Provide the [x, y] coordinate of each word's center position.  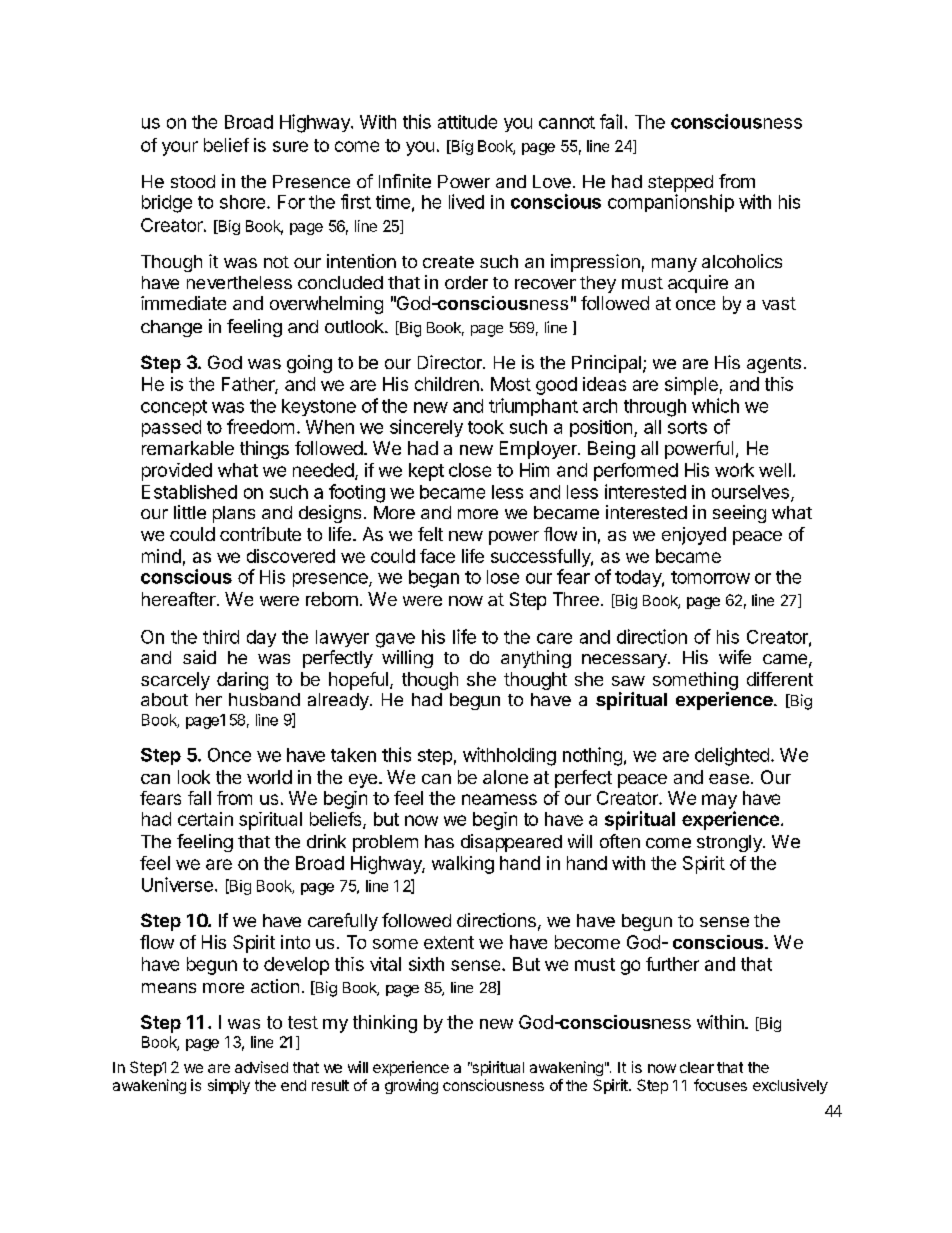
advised [261, 1067]
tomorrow [710, 577]
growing [411, 1086]
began [434, 579]
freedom [260, 426]
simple [691, 386]
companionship [671, 203]
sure [290, 146]
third [221, 637]
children [447, 384]
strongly [730, 843]
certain [205, 819]
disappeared [511, 843]
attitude [467, 122]
